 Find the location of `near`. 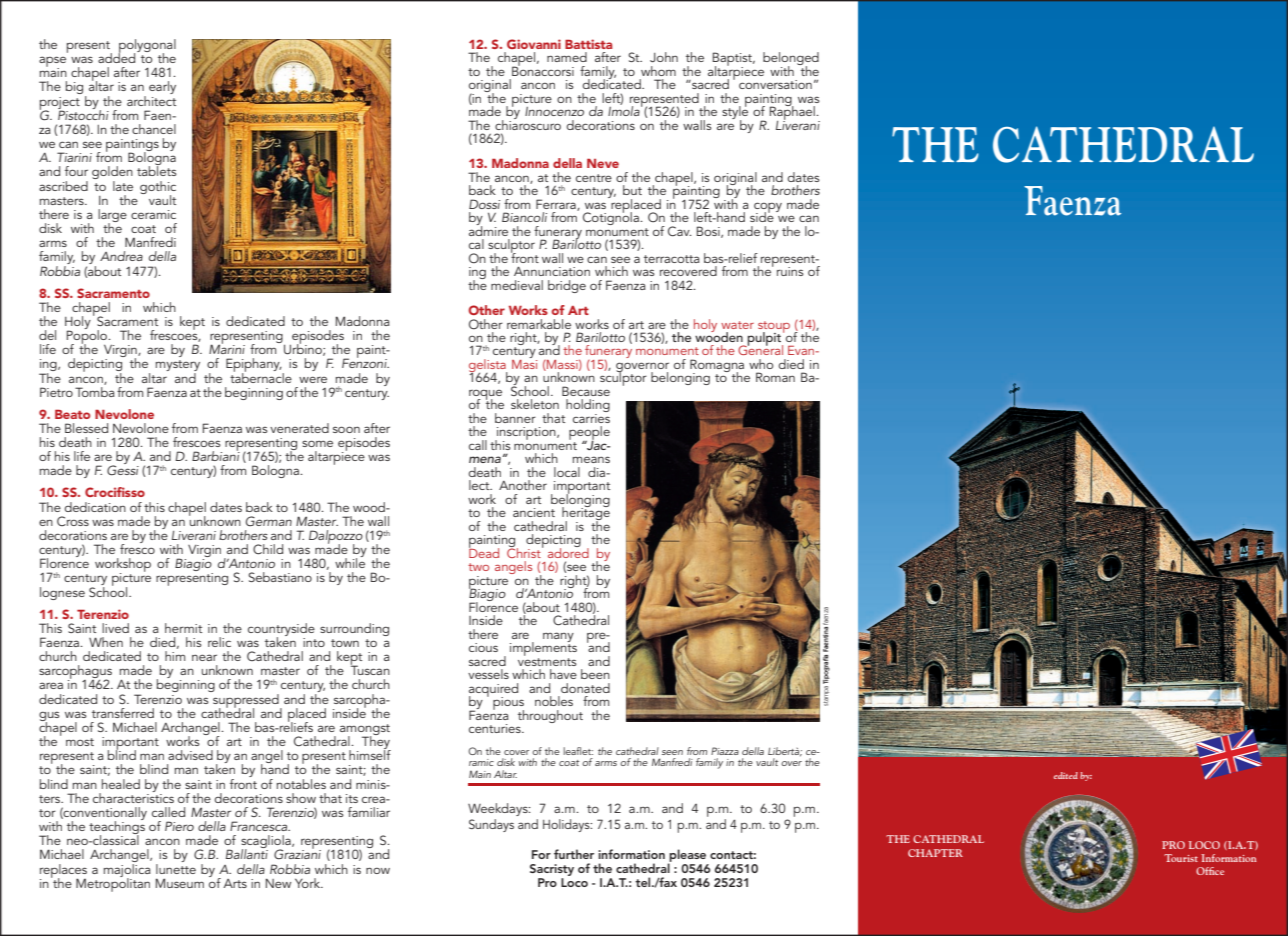

near is located at coordinates (204, 657).
